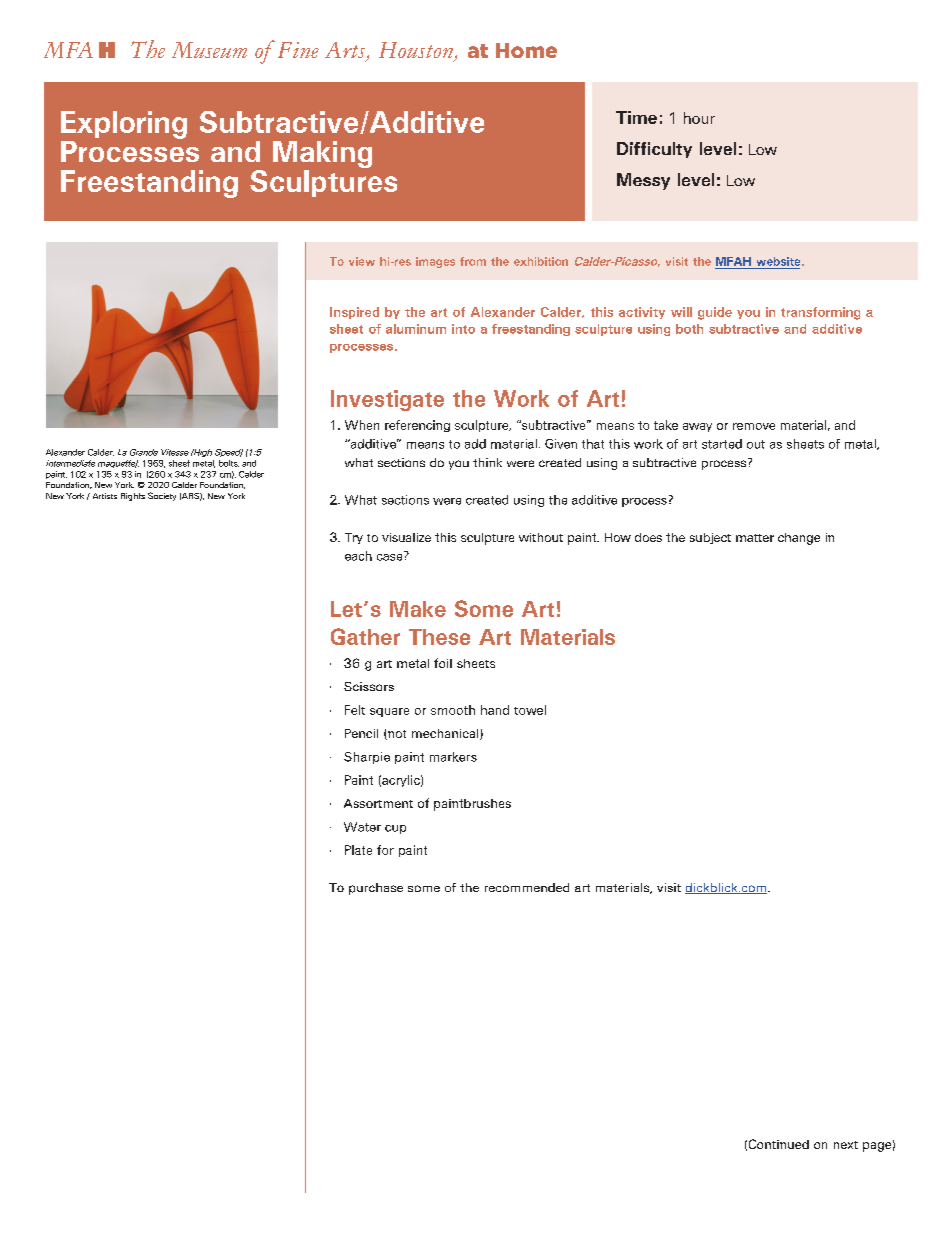  I want to click on towel, so click(530, 710).
